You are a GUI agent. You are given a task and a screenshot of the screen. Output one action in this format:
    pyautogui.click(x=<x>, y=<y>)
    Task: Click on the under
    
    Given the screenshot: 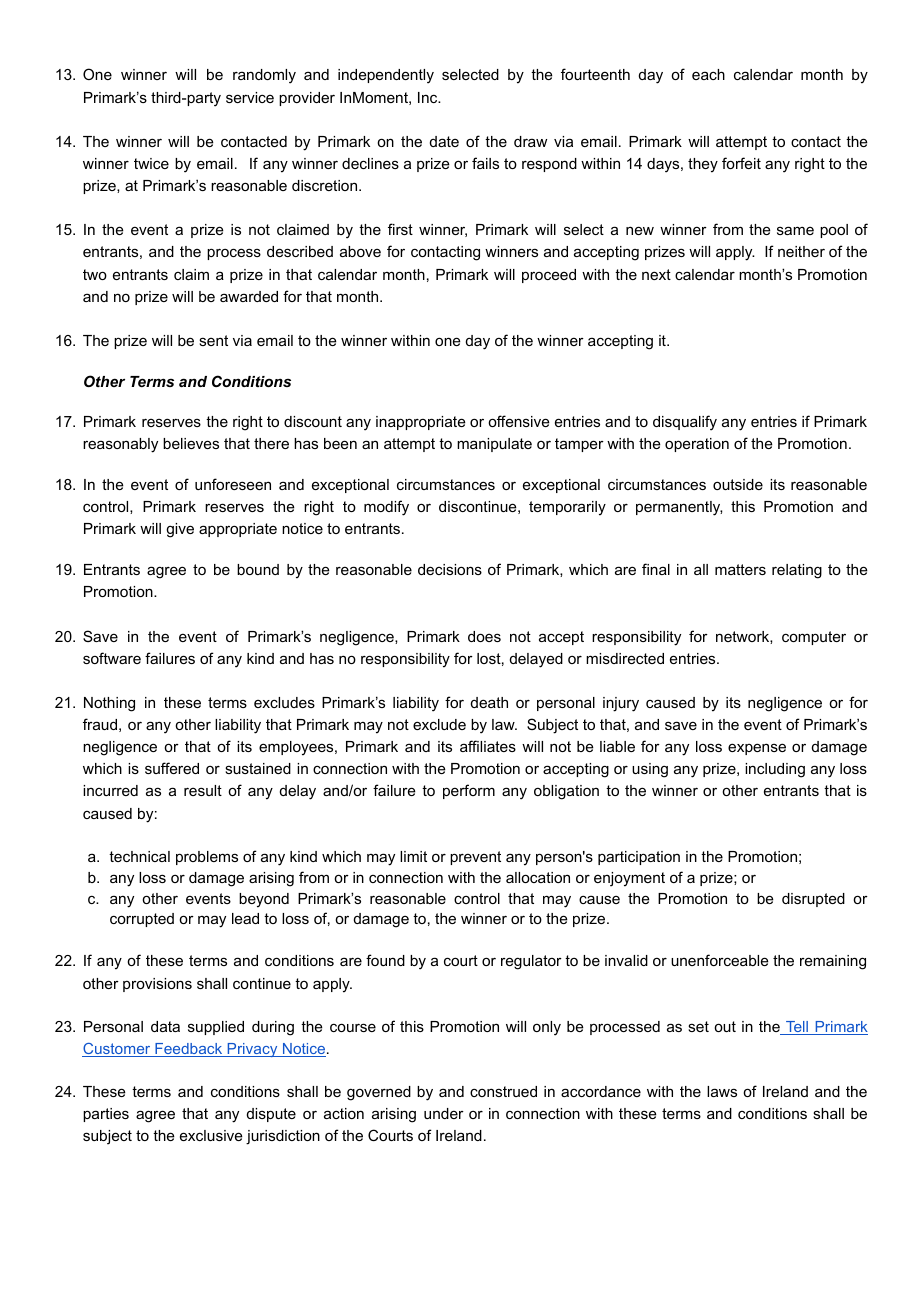 What is the action you would take?
    pyautogui.click(x=444, y=1113)
